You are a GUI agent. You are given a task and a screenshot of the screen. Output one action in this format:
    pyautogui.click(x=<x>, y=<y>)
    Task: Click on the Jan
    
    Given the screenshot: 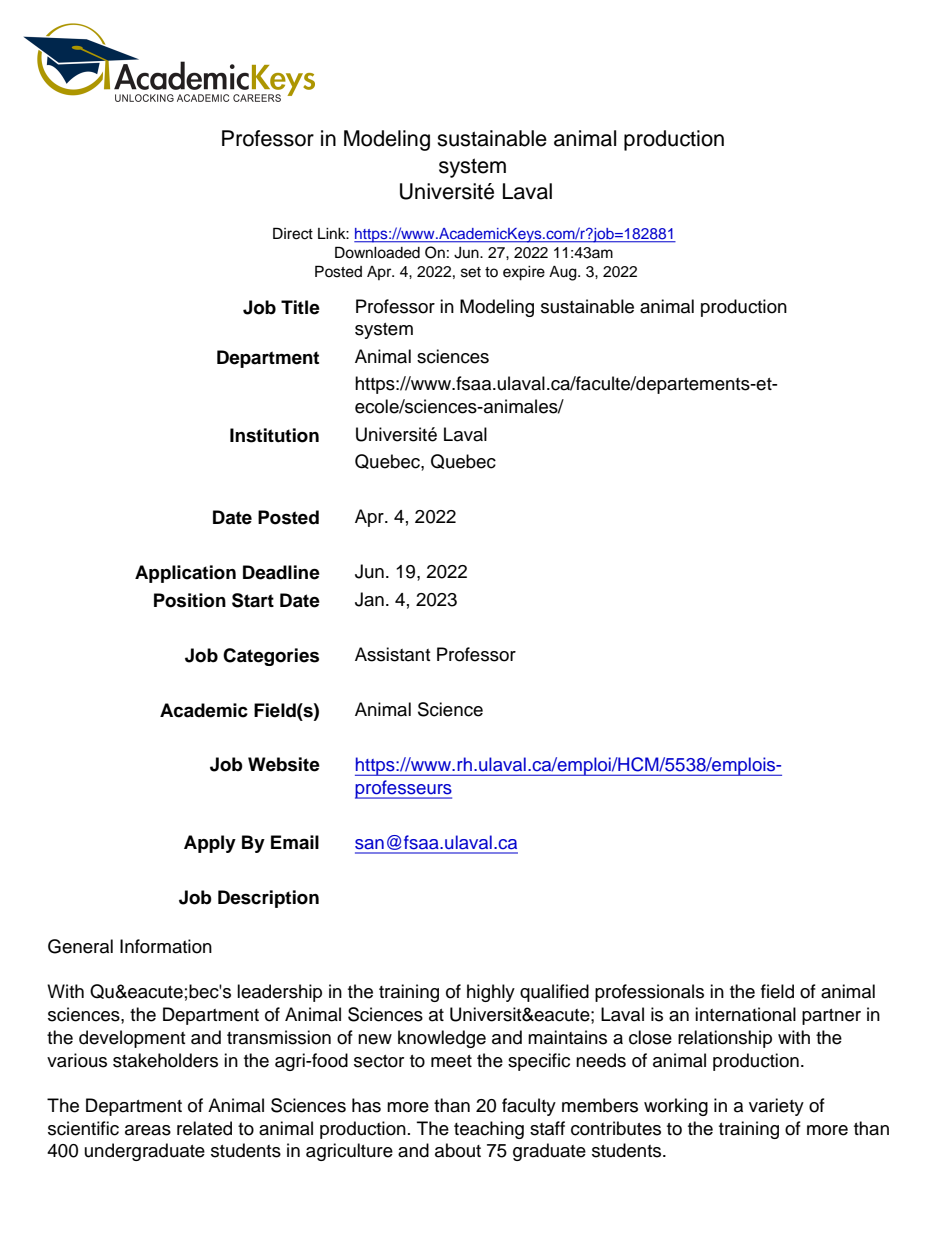 What is the action you would take?
    pyautogui.click(x=369, y=599)
